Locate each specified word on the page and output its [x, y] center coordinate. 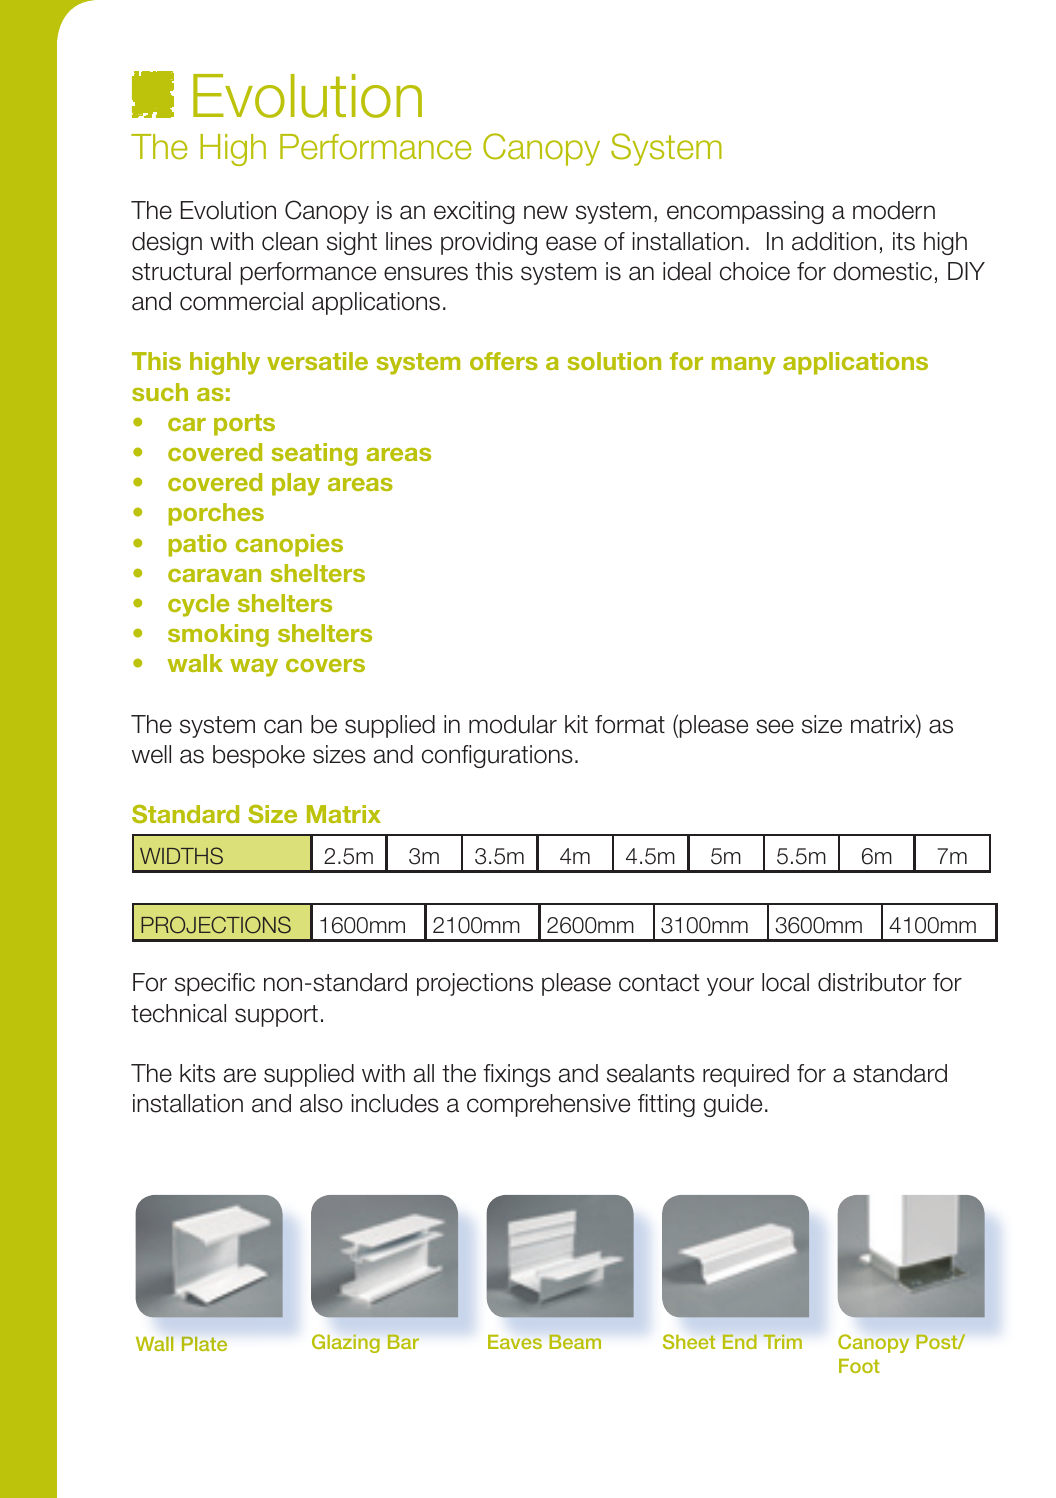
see [775, 726]
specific [215, 984]
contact [659, 983]
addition [834, 241]
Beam [575, 1342]
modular [513, 724]
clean [290, 241]
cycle [199, 605]
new [546, 212]
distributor [872, 982]
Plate [204, 1344]
